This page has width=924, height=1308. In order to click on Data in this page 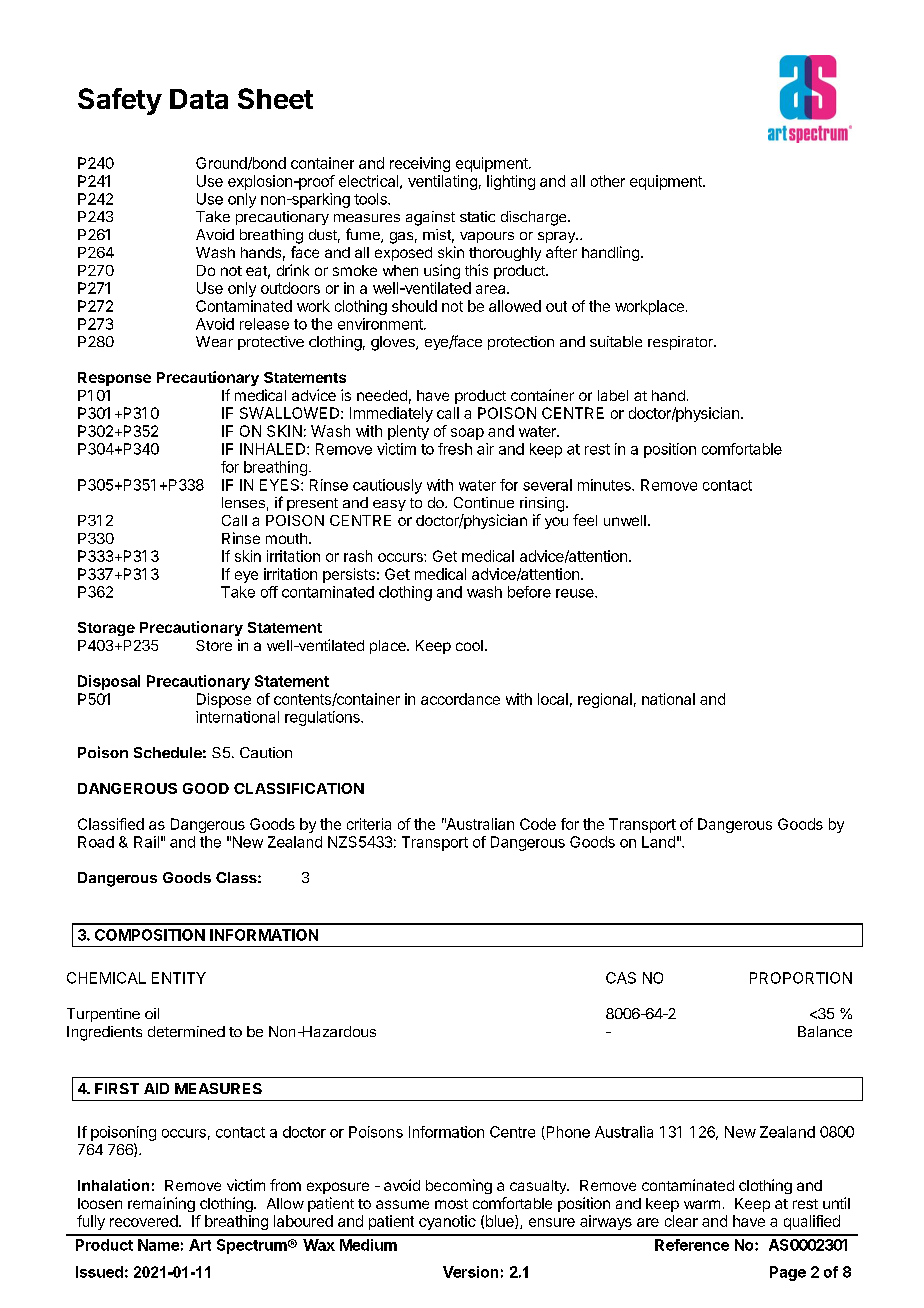, I will do `click(199, 99)`.
